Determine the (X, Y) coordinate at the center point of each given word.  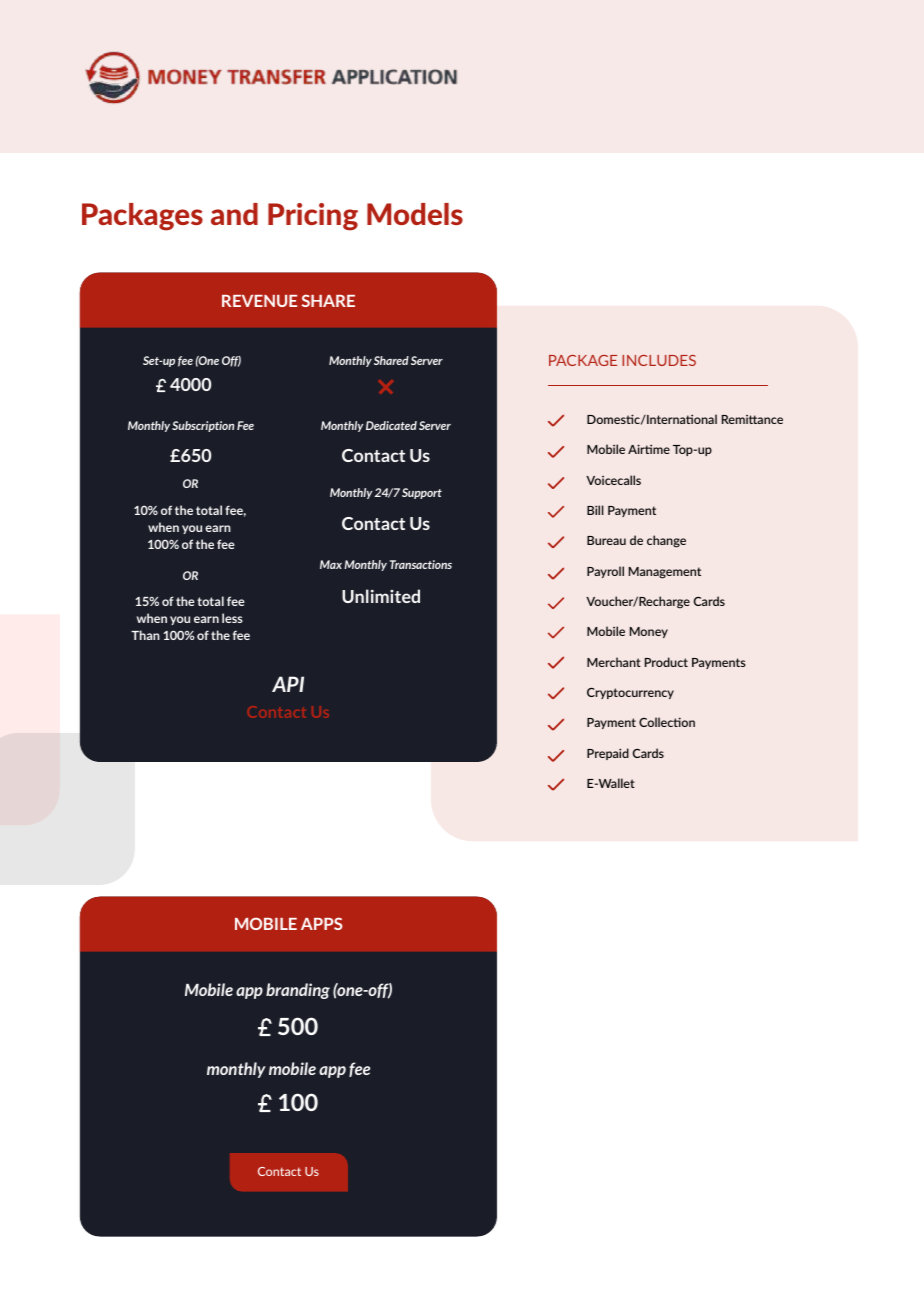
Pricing (313, 217)
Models (415, 214)
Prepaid (608, 754)
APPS (321, 923)
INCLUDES (659, 360)
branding (298, 991)
